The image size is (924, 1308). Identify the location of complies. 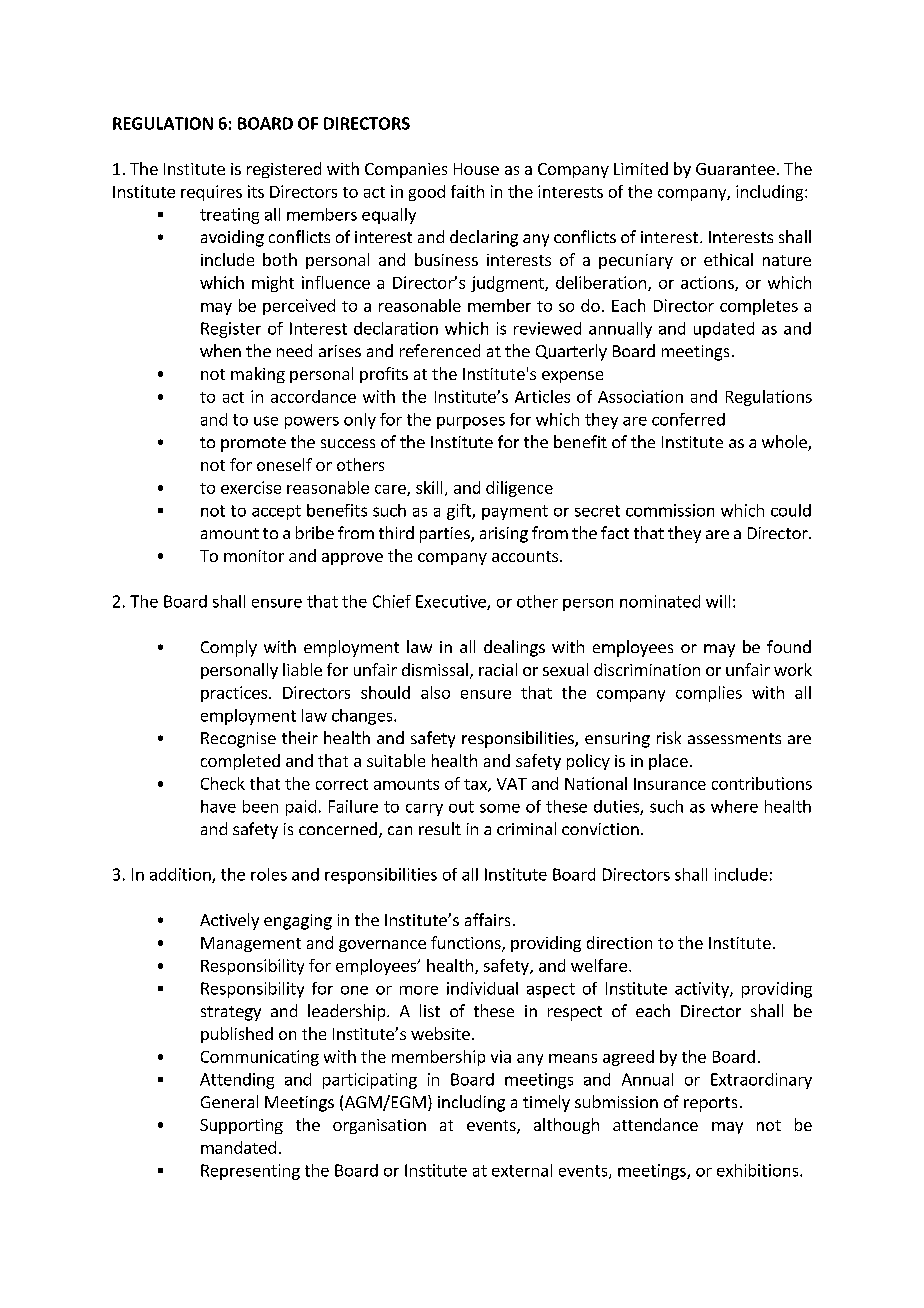
(709, 694).
